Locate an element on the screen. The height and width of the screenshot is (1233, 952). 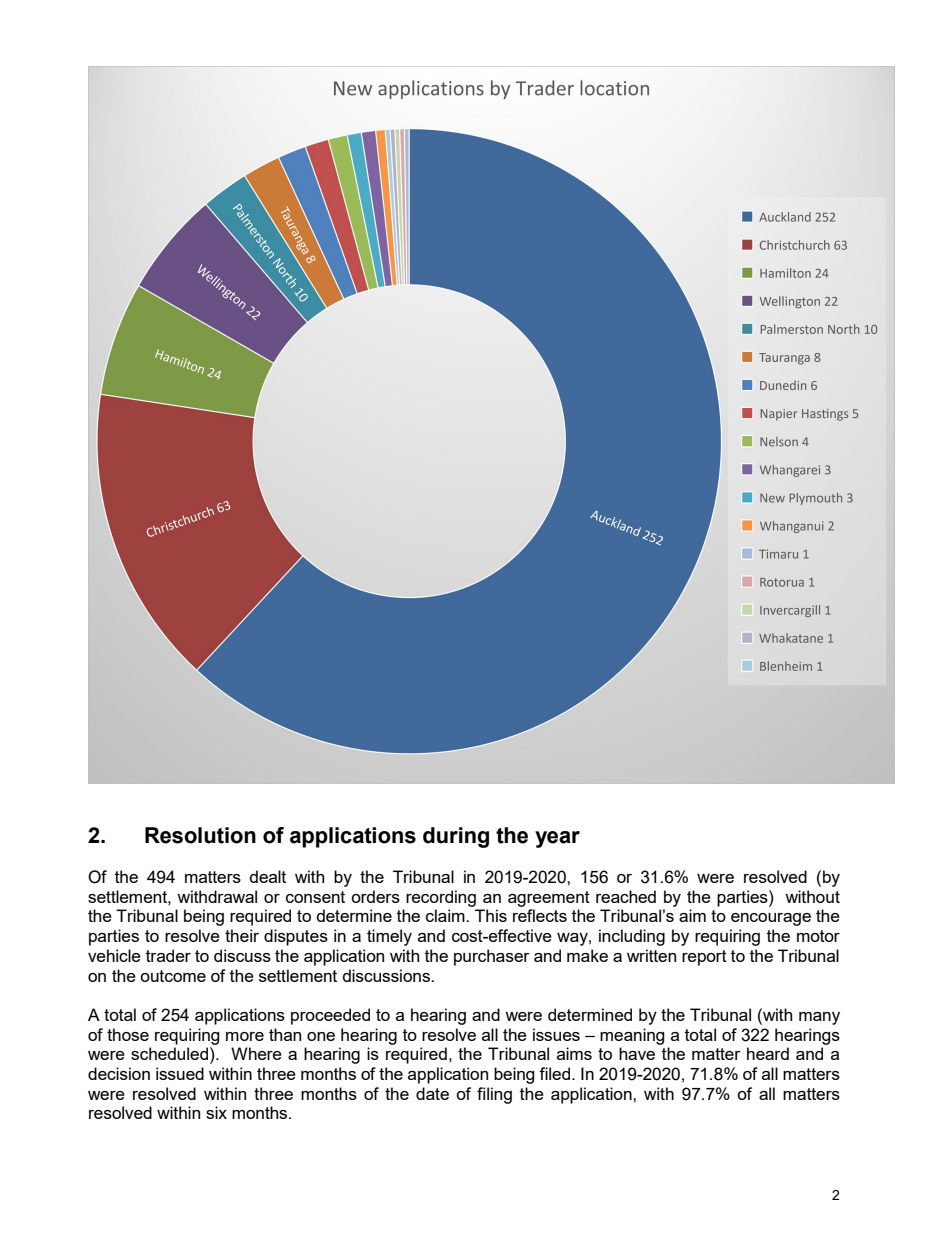
encourage is located at coordinates (771, 919).
